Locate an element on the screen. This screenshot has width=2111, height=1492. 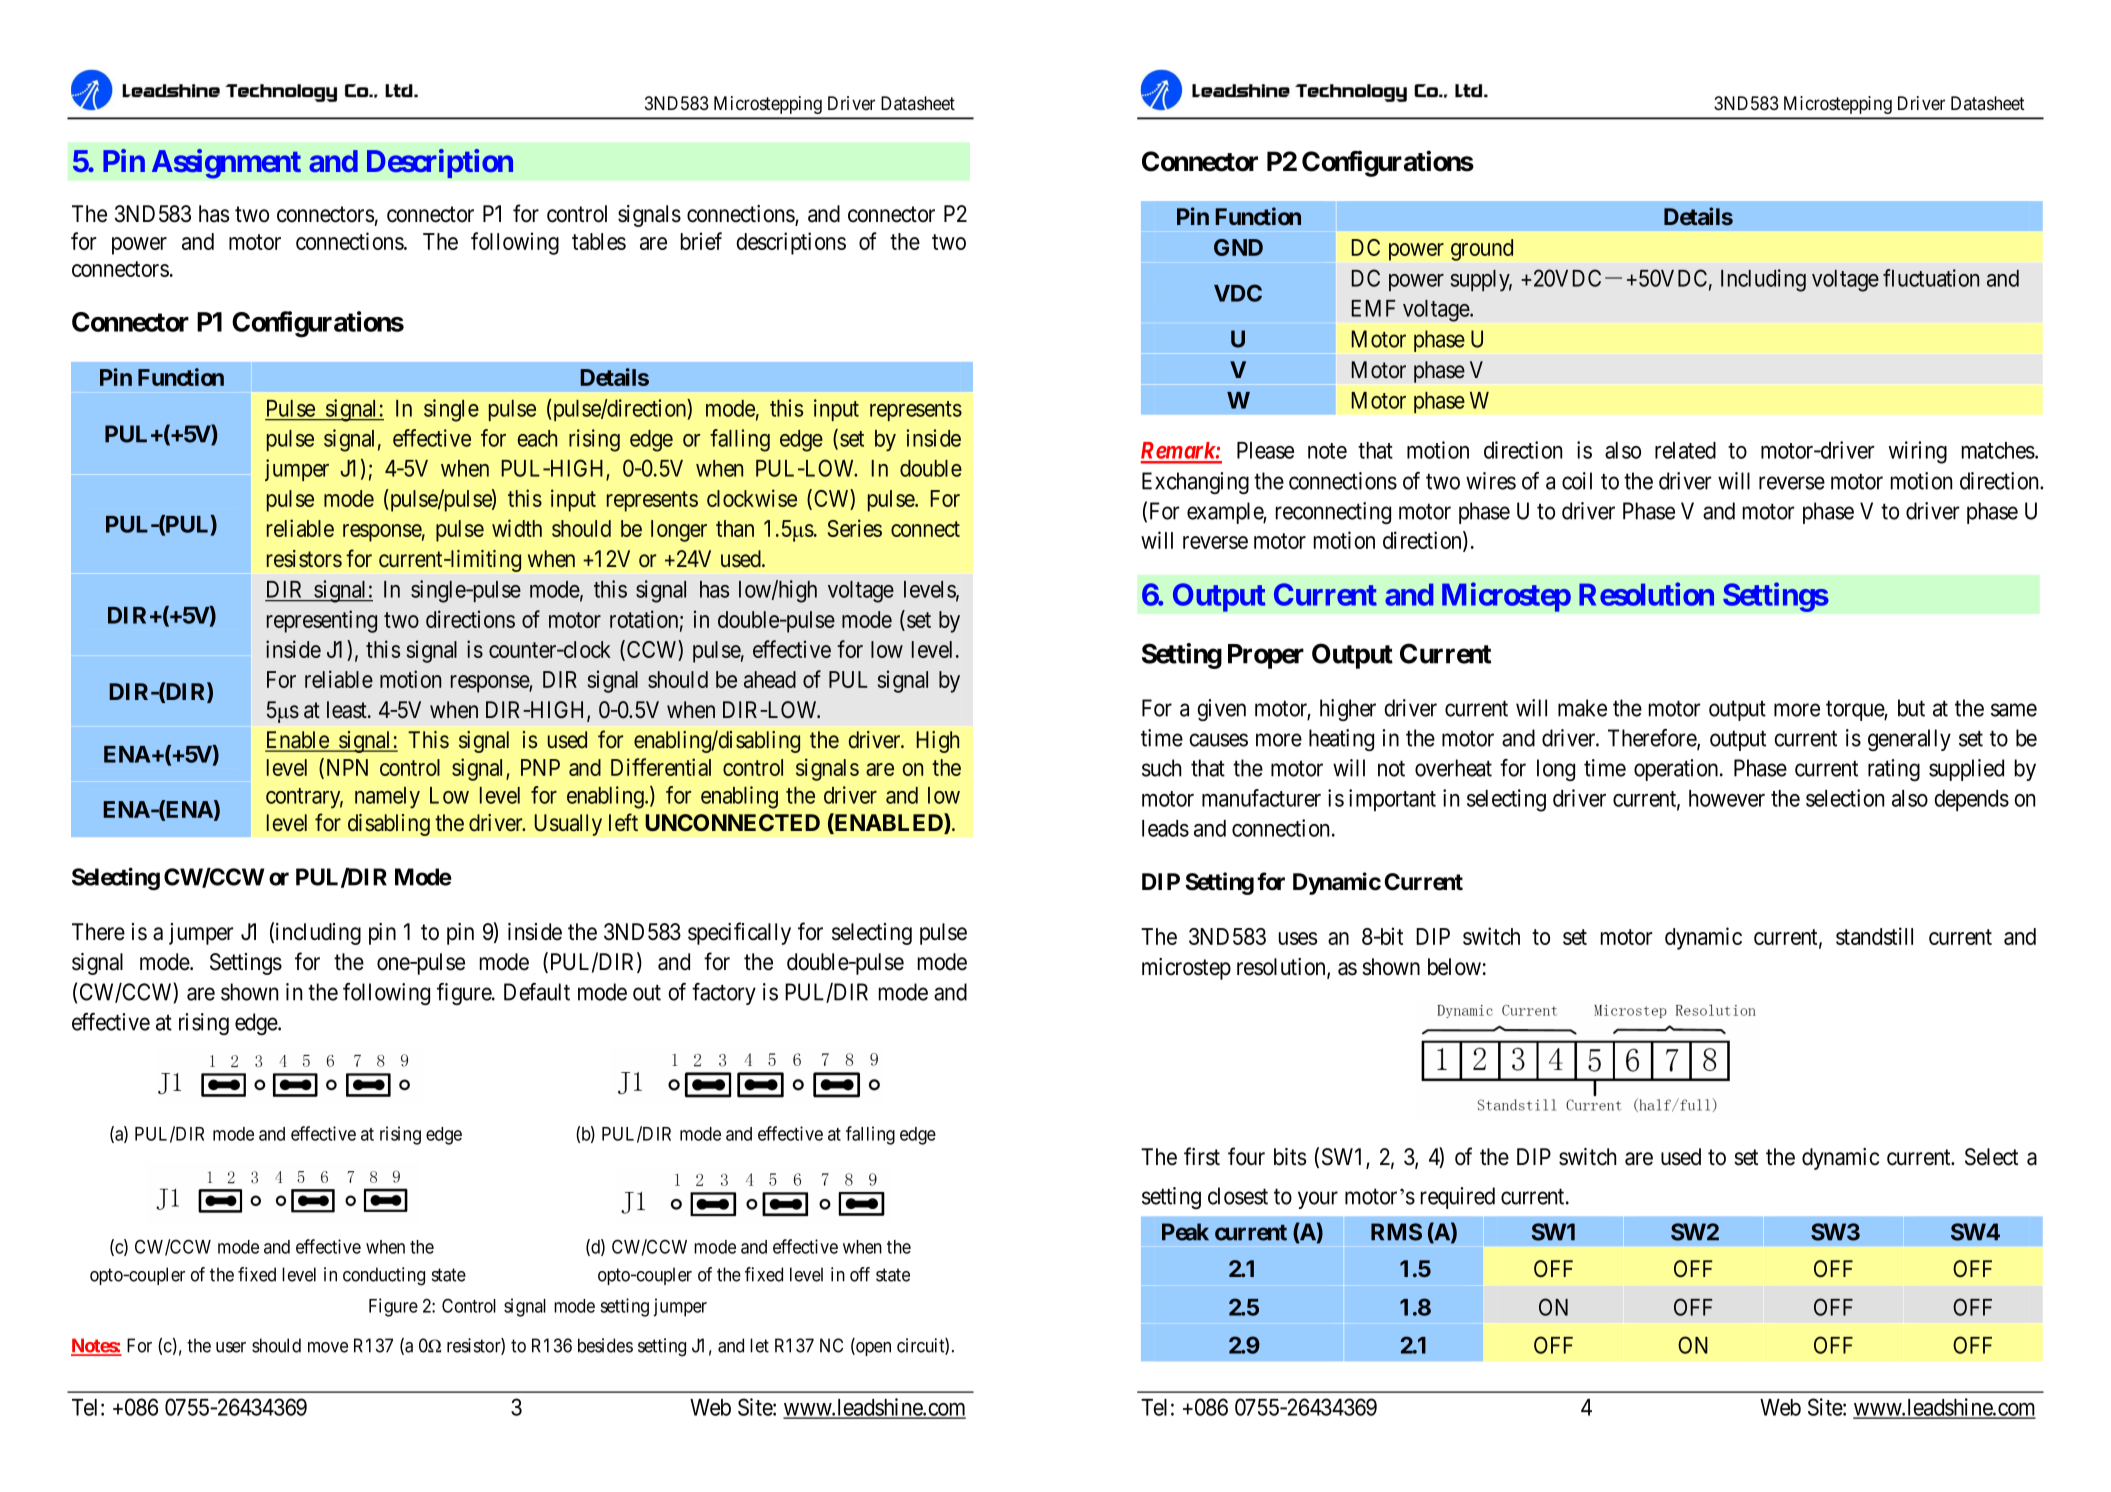
Exchanging is located at coordinates (1195, 483).
